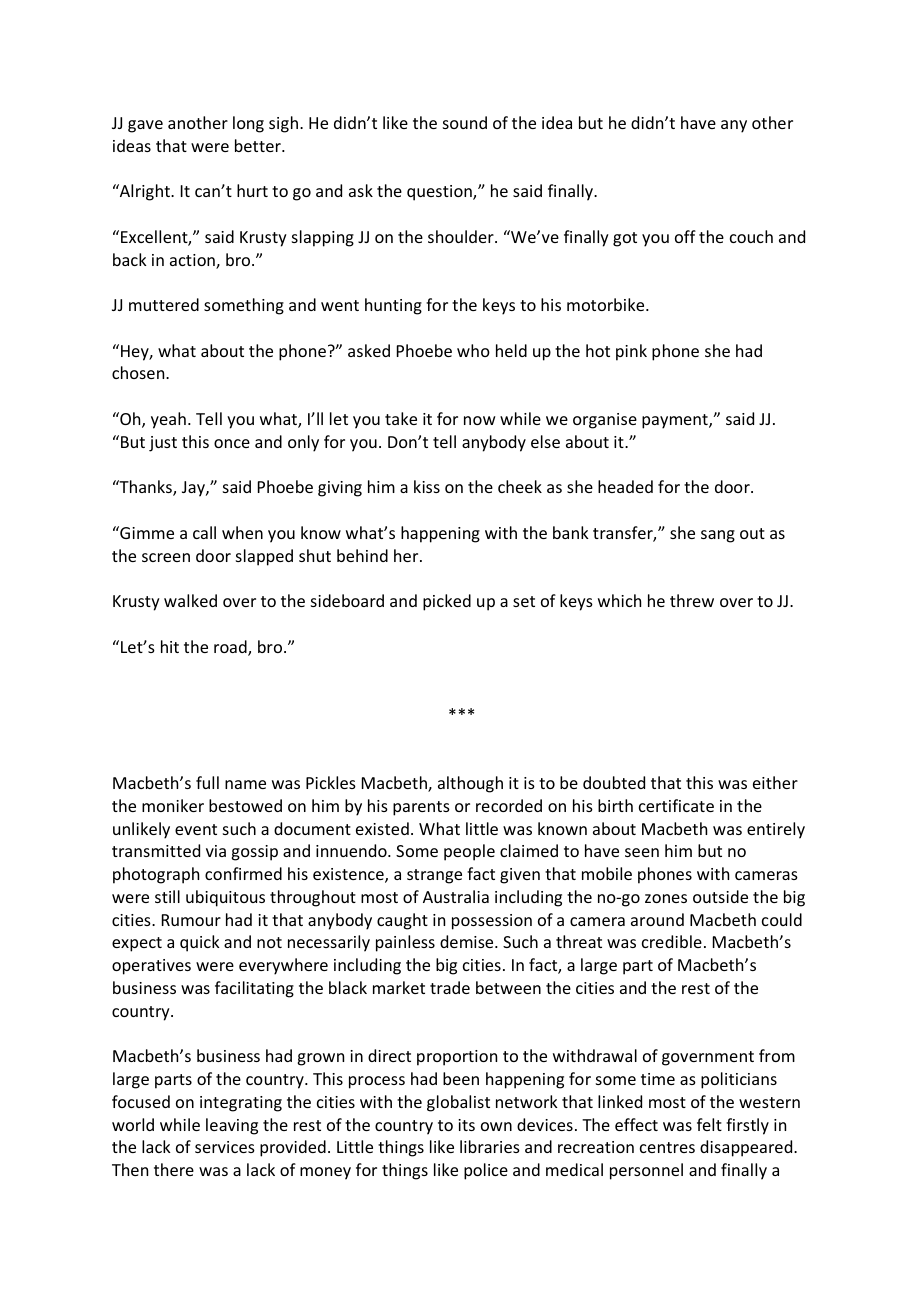 The width and height of the document is (924, 1308). What do you see at coordinates (676, 805) in the document?
I see `certificate` at bounding box center [676, 805].
